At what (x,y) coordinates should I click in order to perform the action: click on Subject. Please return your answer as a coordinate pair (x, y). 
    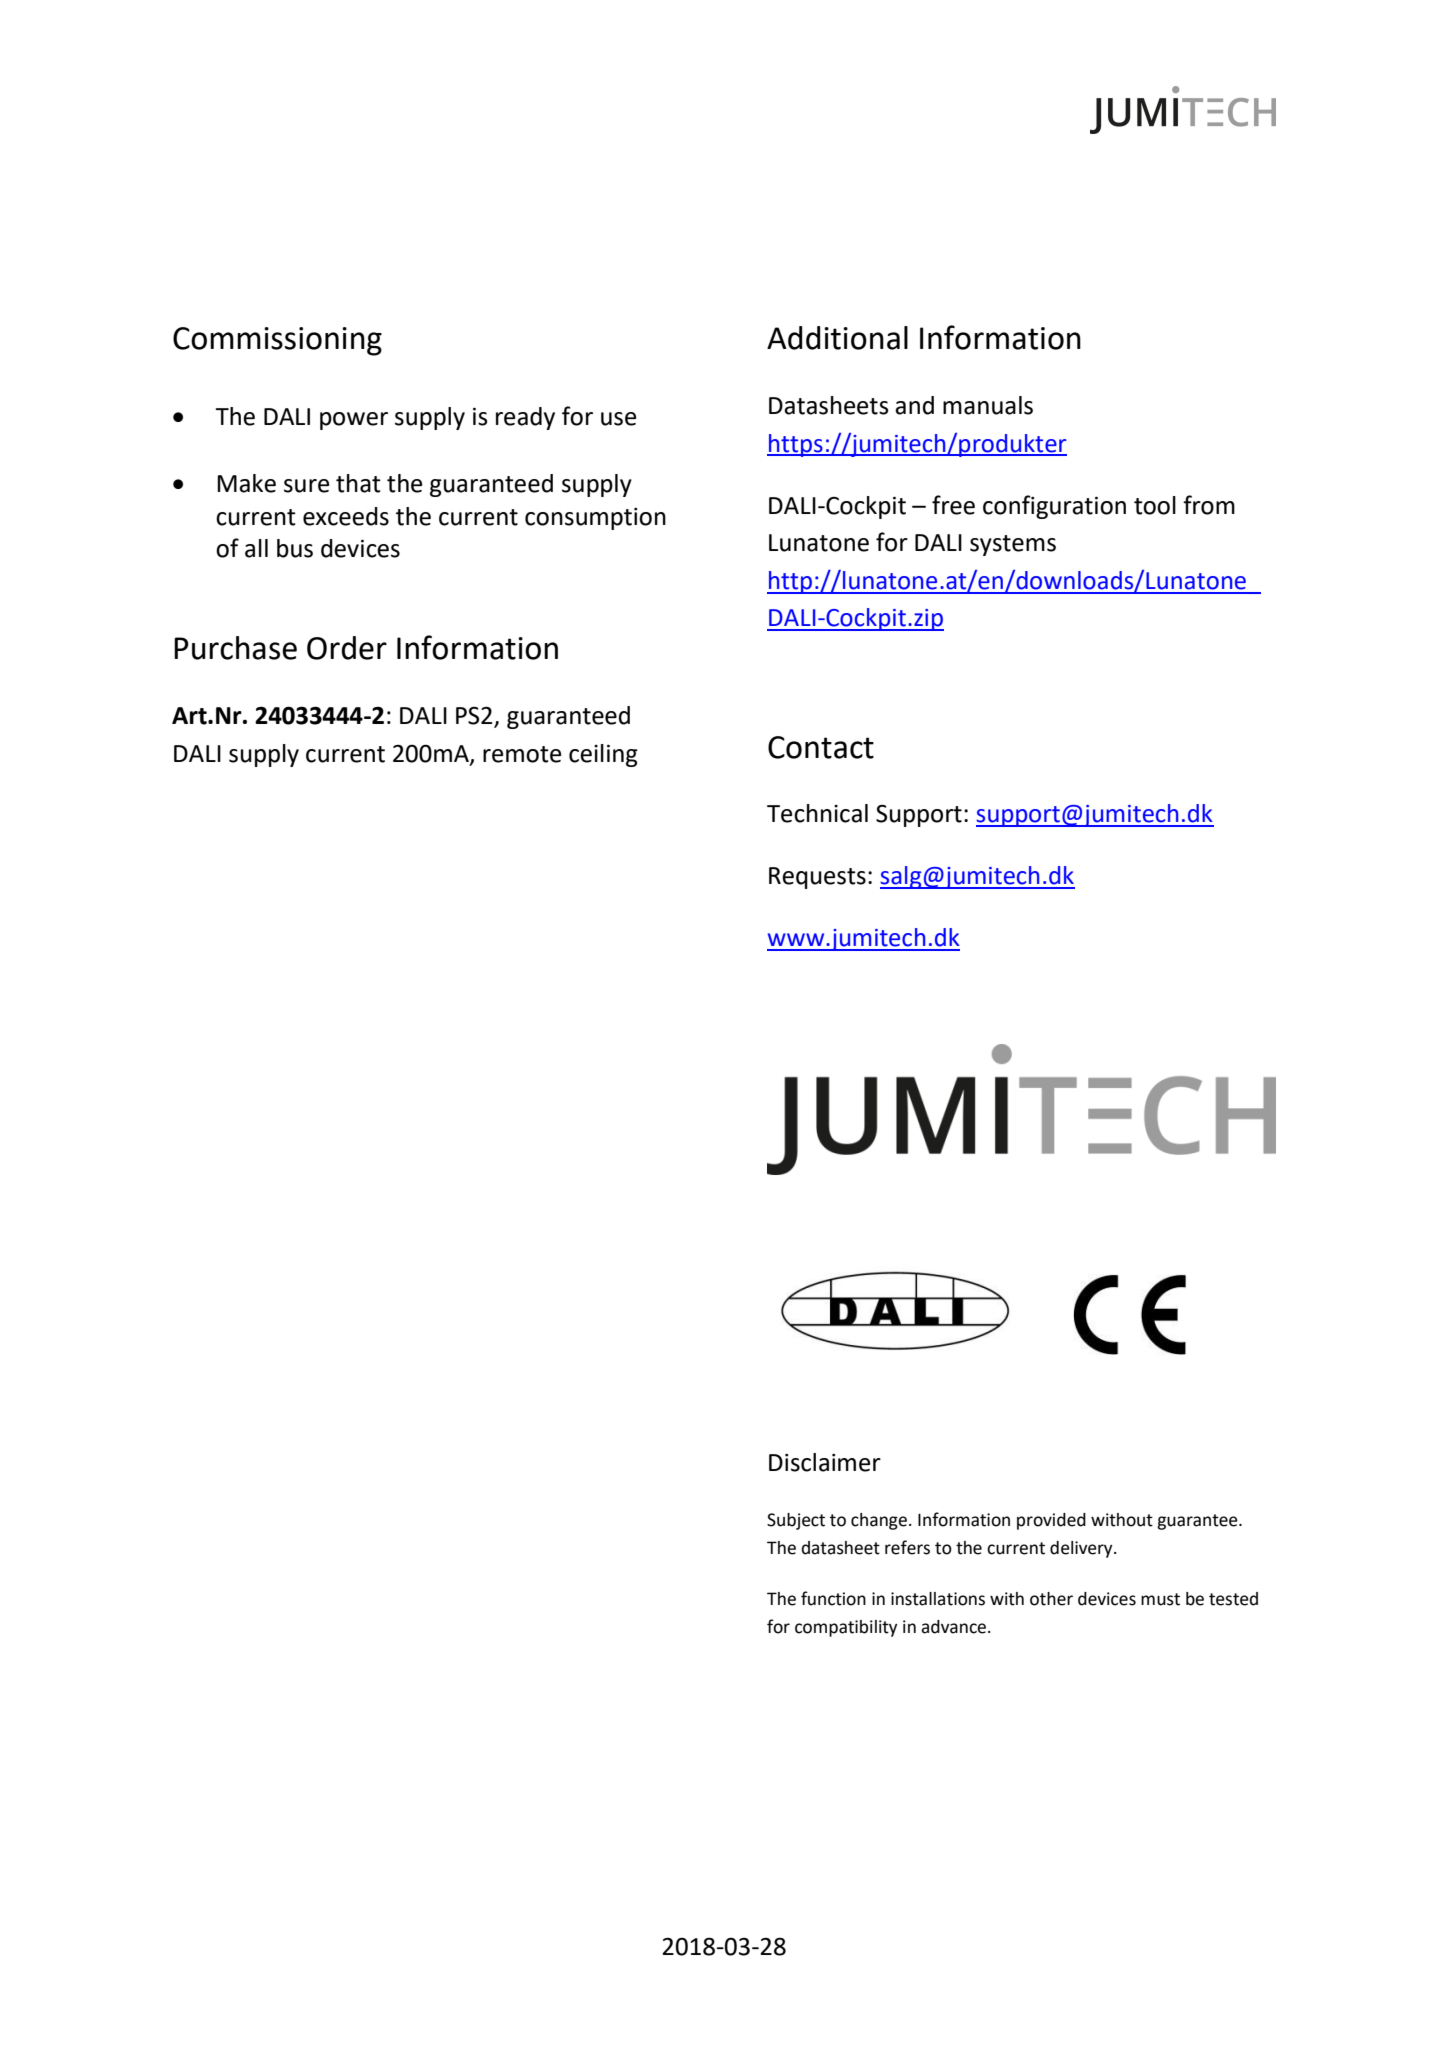
    Looking at the image, I should click on (796, 1521).
